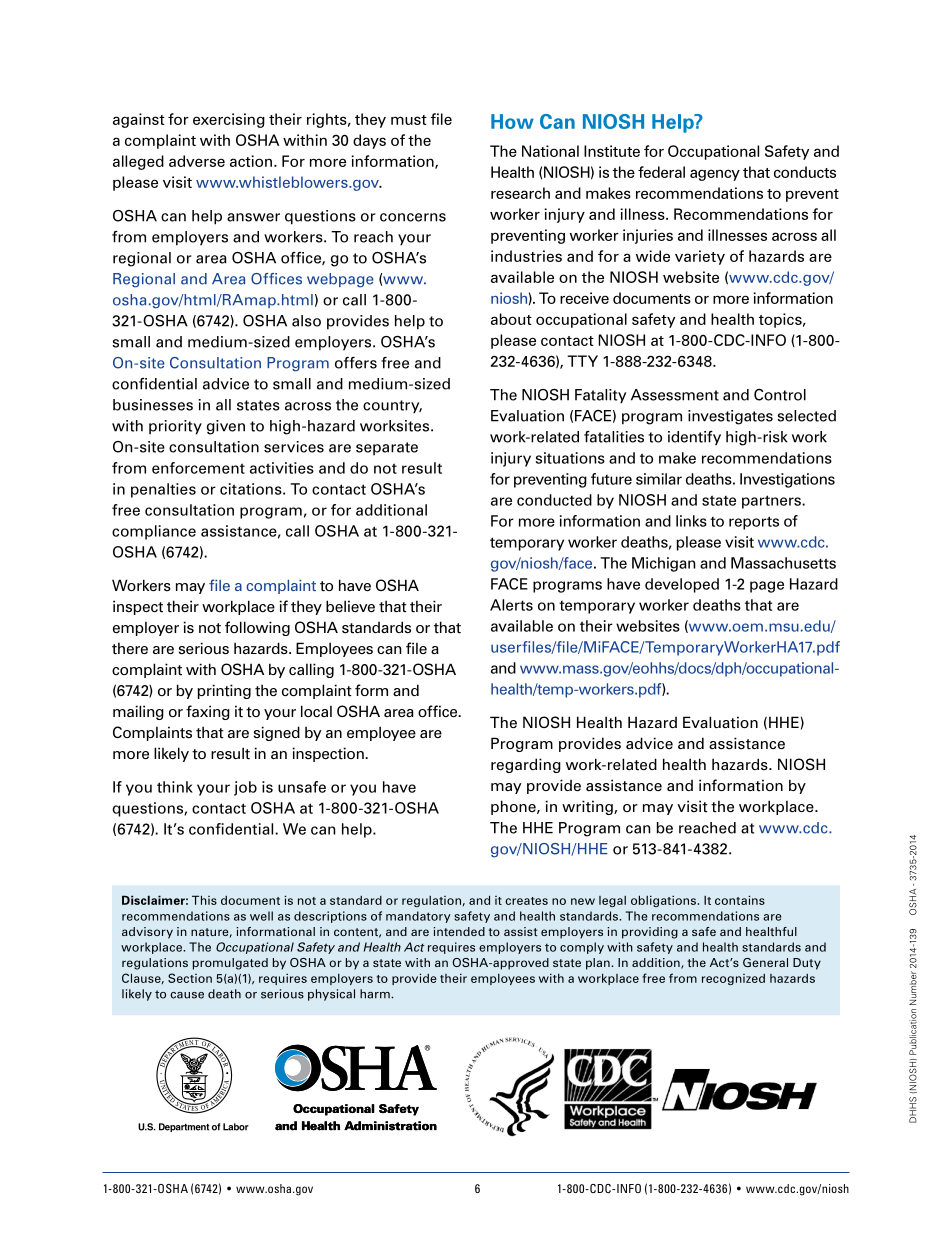  Describe the element at coordinates (511, 605) in the screenshot. I see `Alerts` at that location.
